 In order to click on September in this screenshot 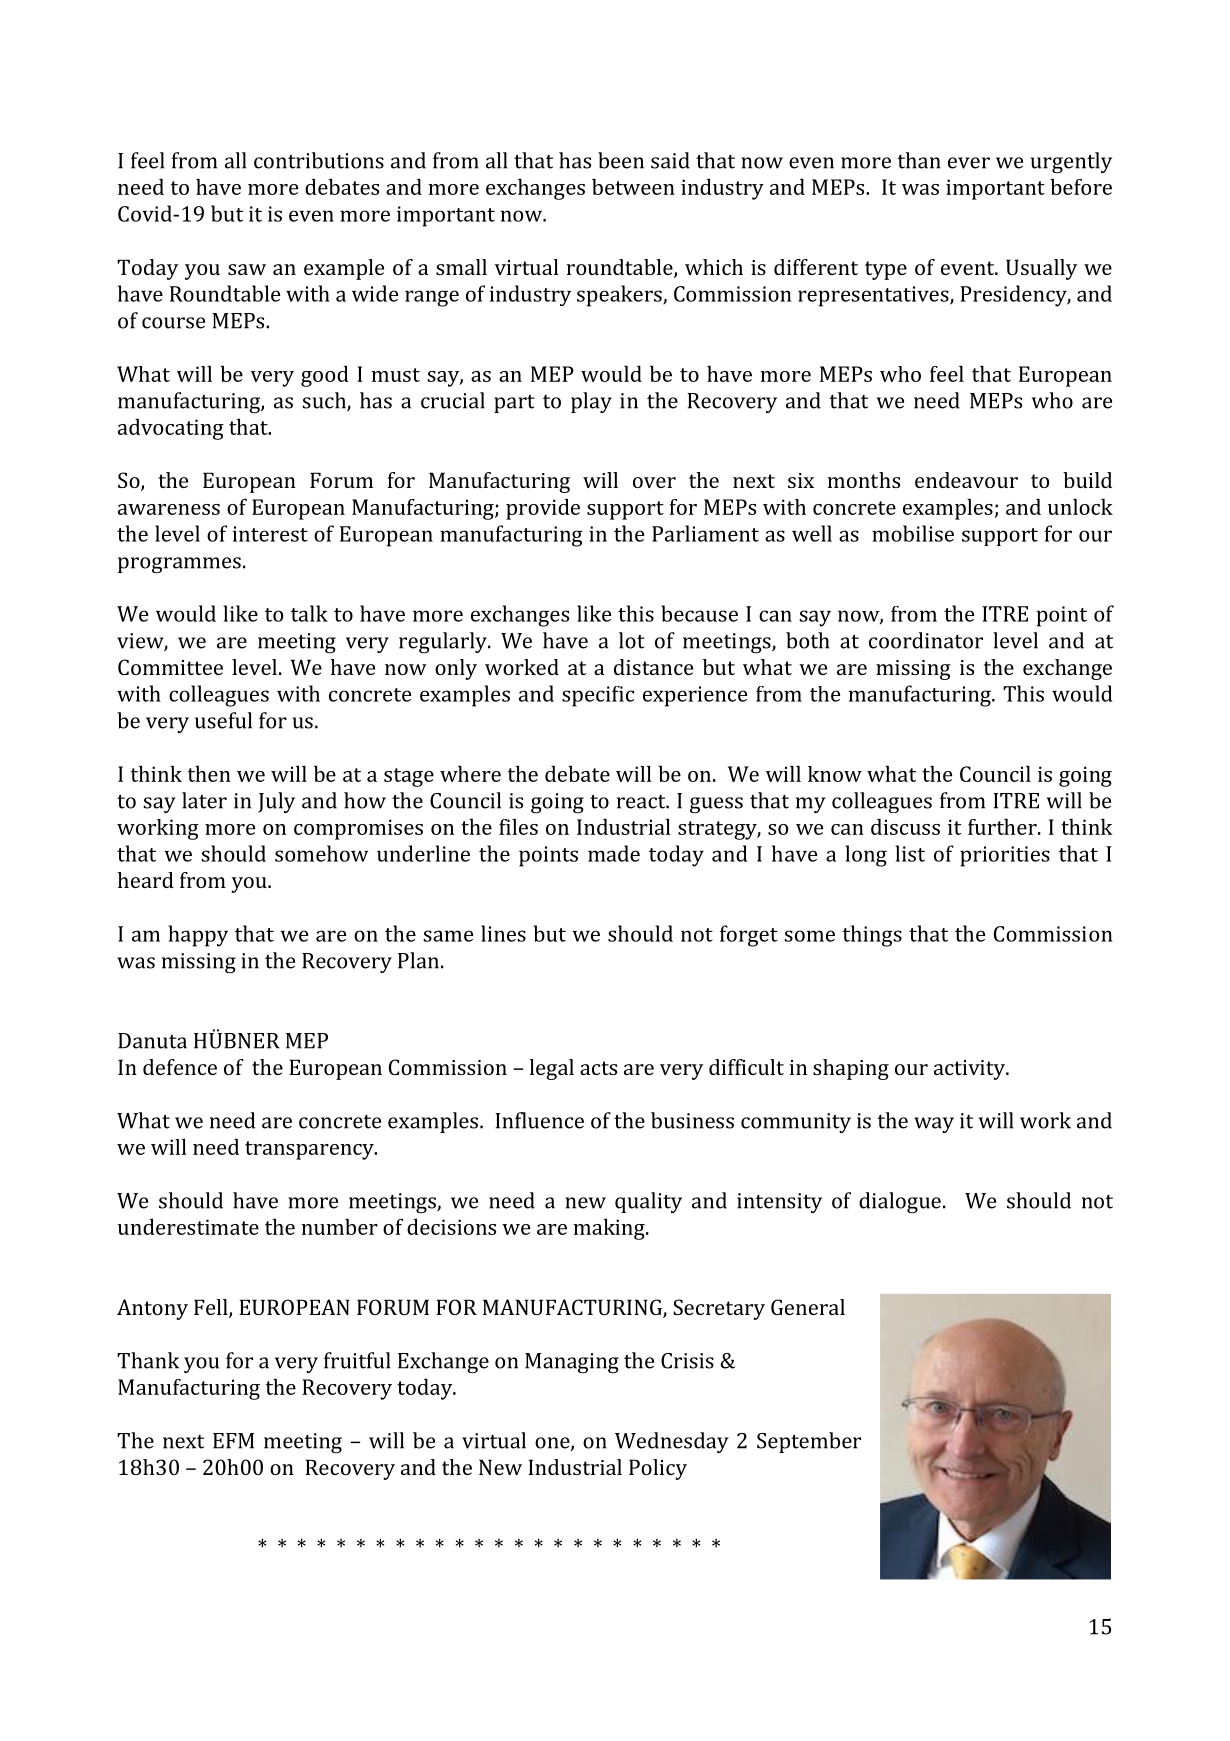, I will do `click(809, 1442)`.
